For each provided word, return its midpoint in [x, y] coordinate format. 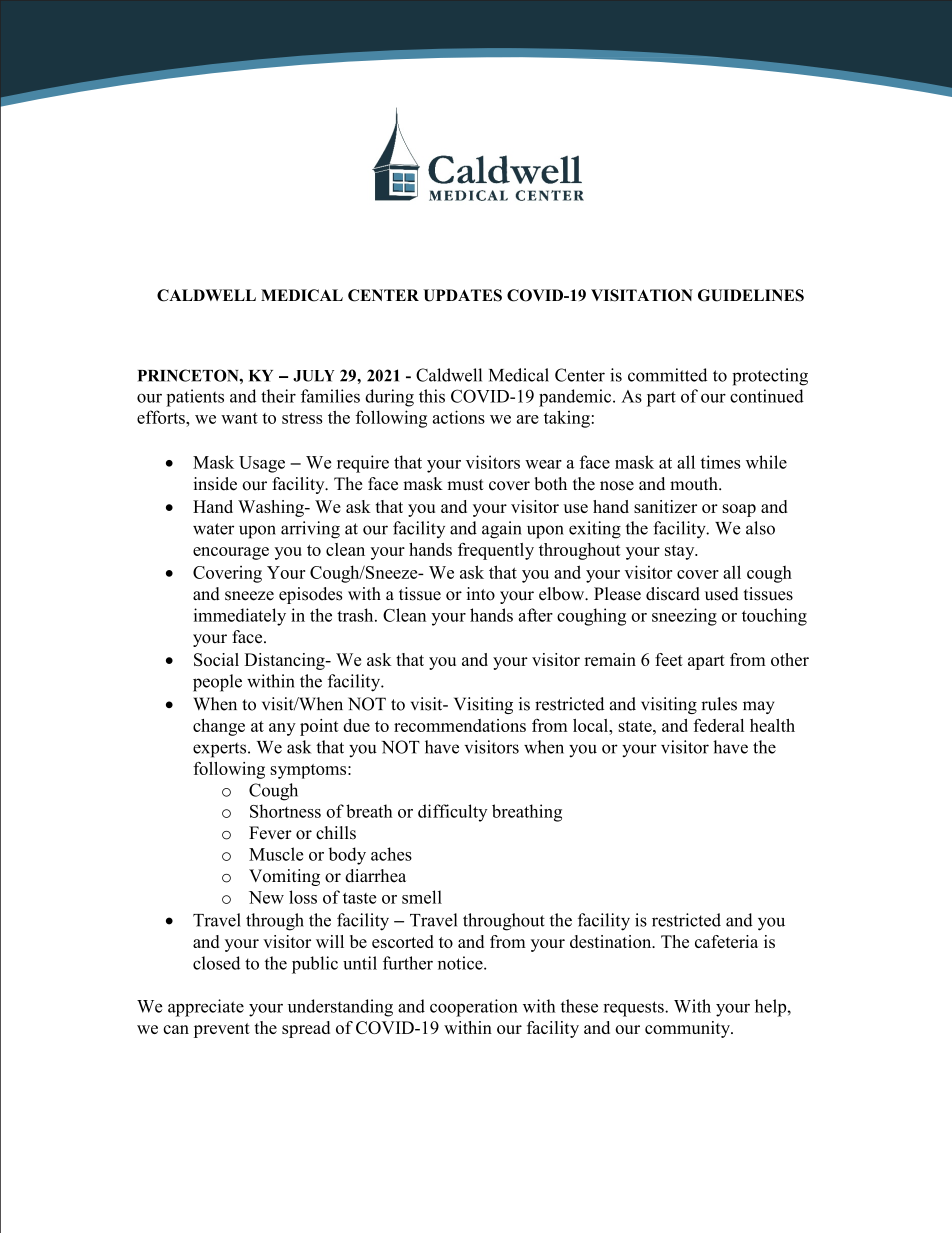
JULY [313, 376]
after [536, 615]
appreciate [206, 1008]
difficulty [452, 813]
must [465, 485]
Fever [270, 833]
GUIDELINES [751, 295]
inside [215, 484]
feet [669, 659]
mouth [695, 484]
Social [216, 659]
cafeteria [726, 941]
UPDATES [462, 295]
